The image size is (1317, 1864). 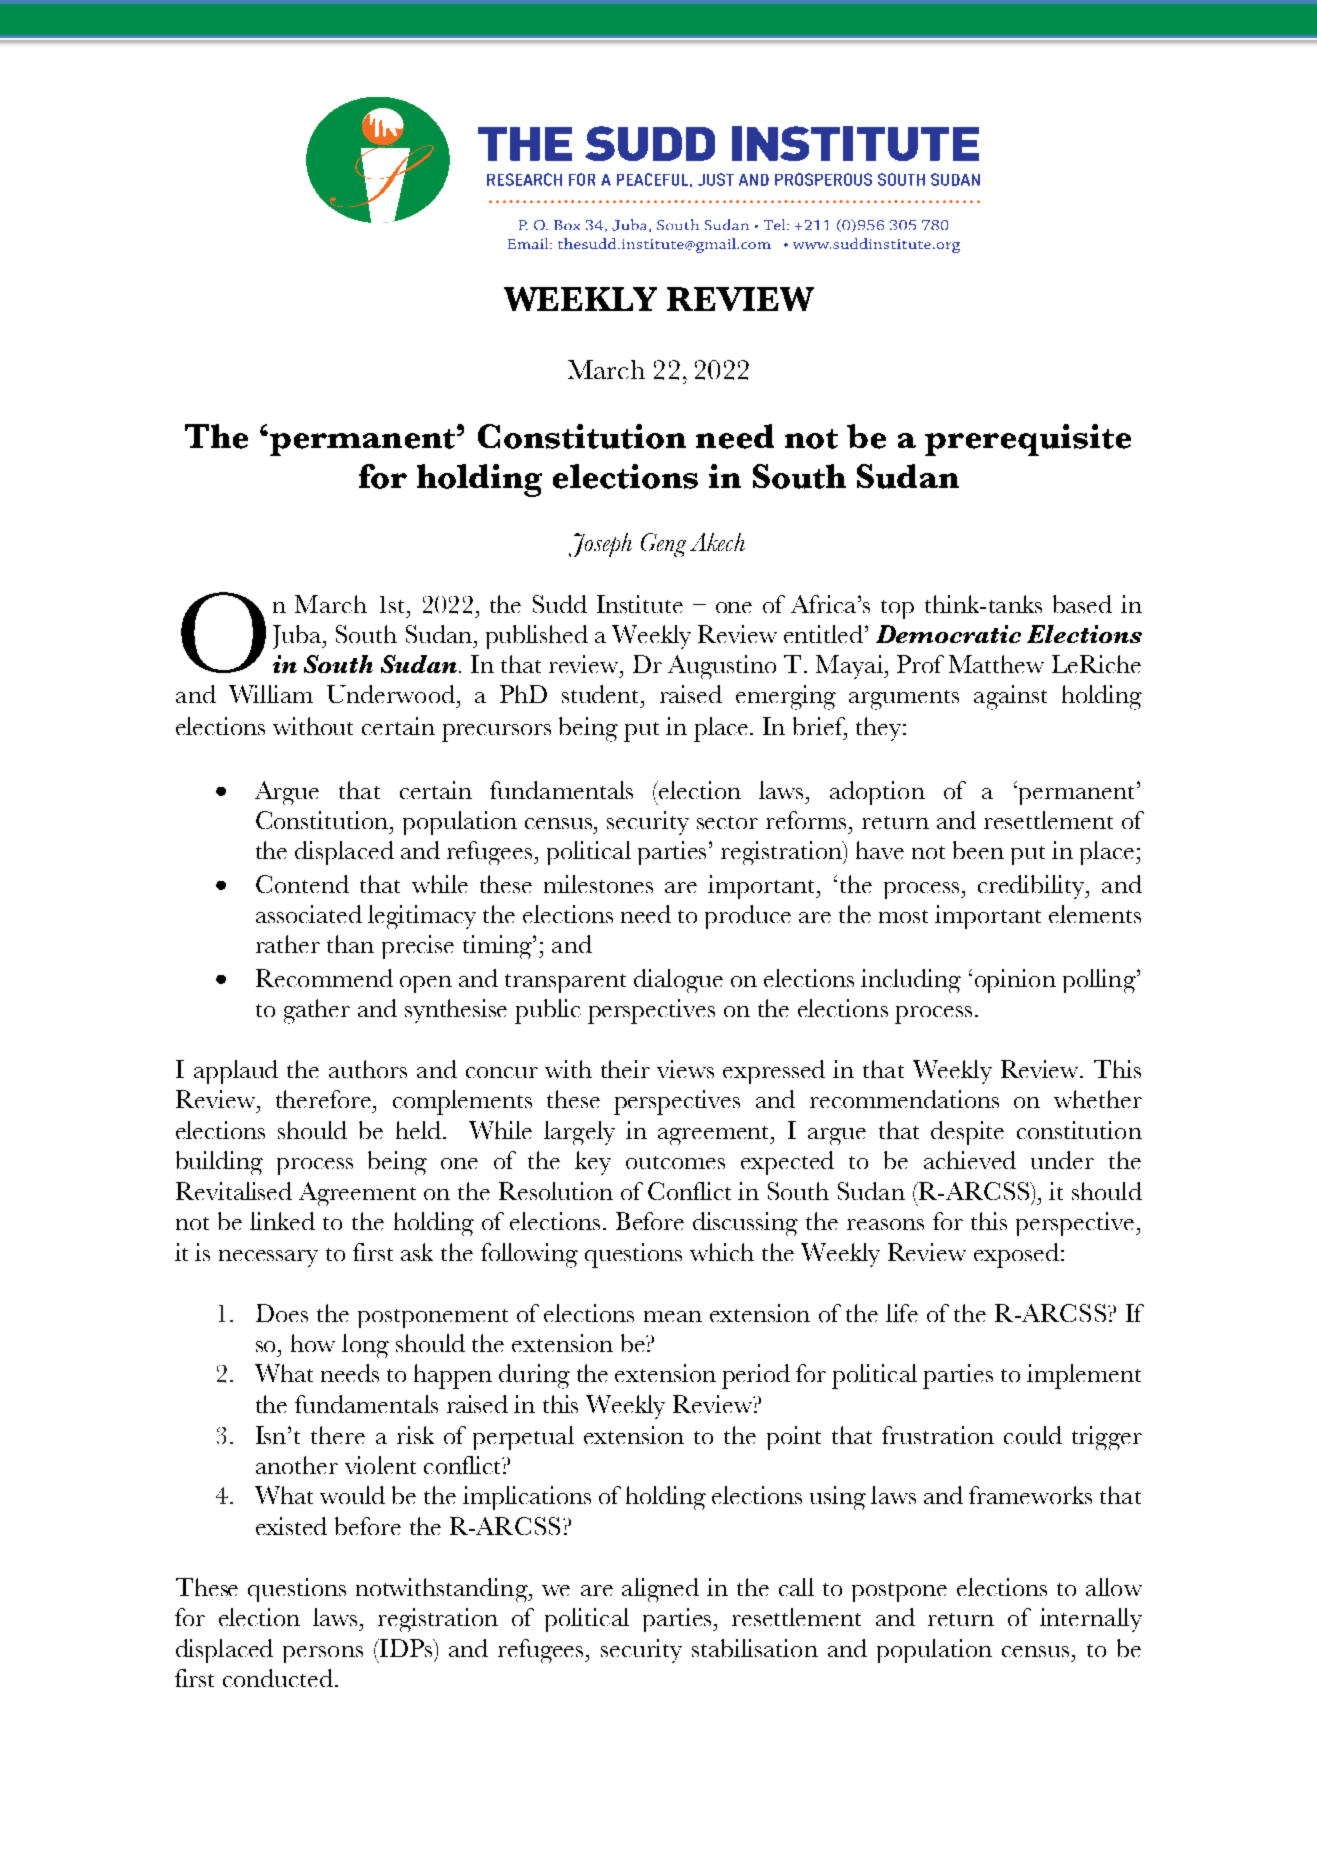 What do you see at coordinates (1098, 1099) in the document?
I see `whether` at bounding box center [1098, 1099].
